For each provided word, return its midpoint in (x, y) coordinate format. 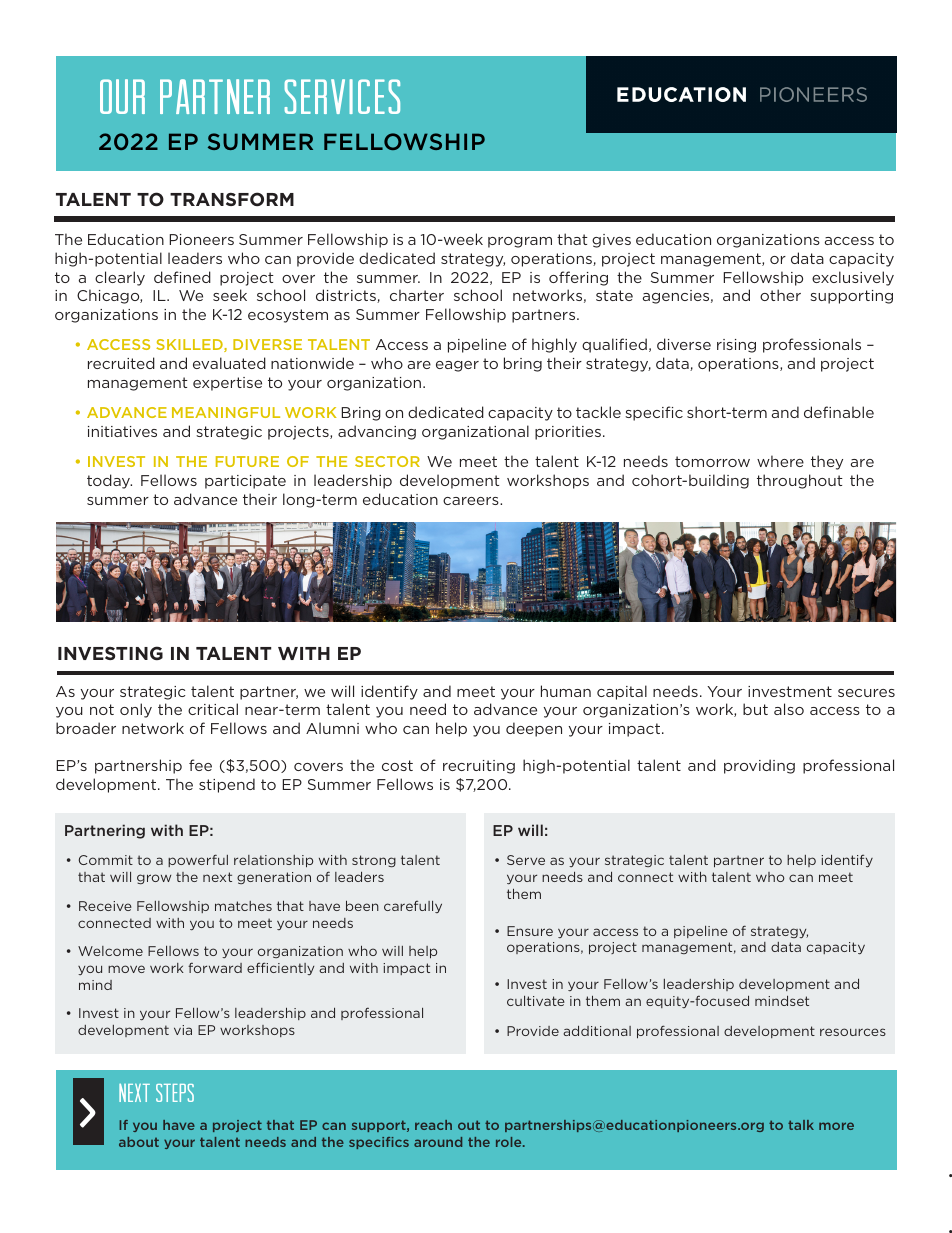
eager (457, 366)
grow (154, 879)
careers (472, 501)
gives (611, 241)
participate (245, 482)
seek (230, 295)
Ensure (530, 931)
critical (213, 709)
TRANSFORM (232, 199)
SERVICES (342, 96)
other (780, 295)
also (789, 709)
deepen (534, 729)
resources (853, 1032)
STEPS (175, 1093)
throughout (800, 481)
